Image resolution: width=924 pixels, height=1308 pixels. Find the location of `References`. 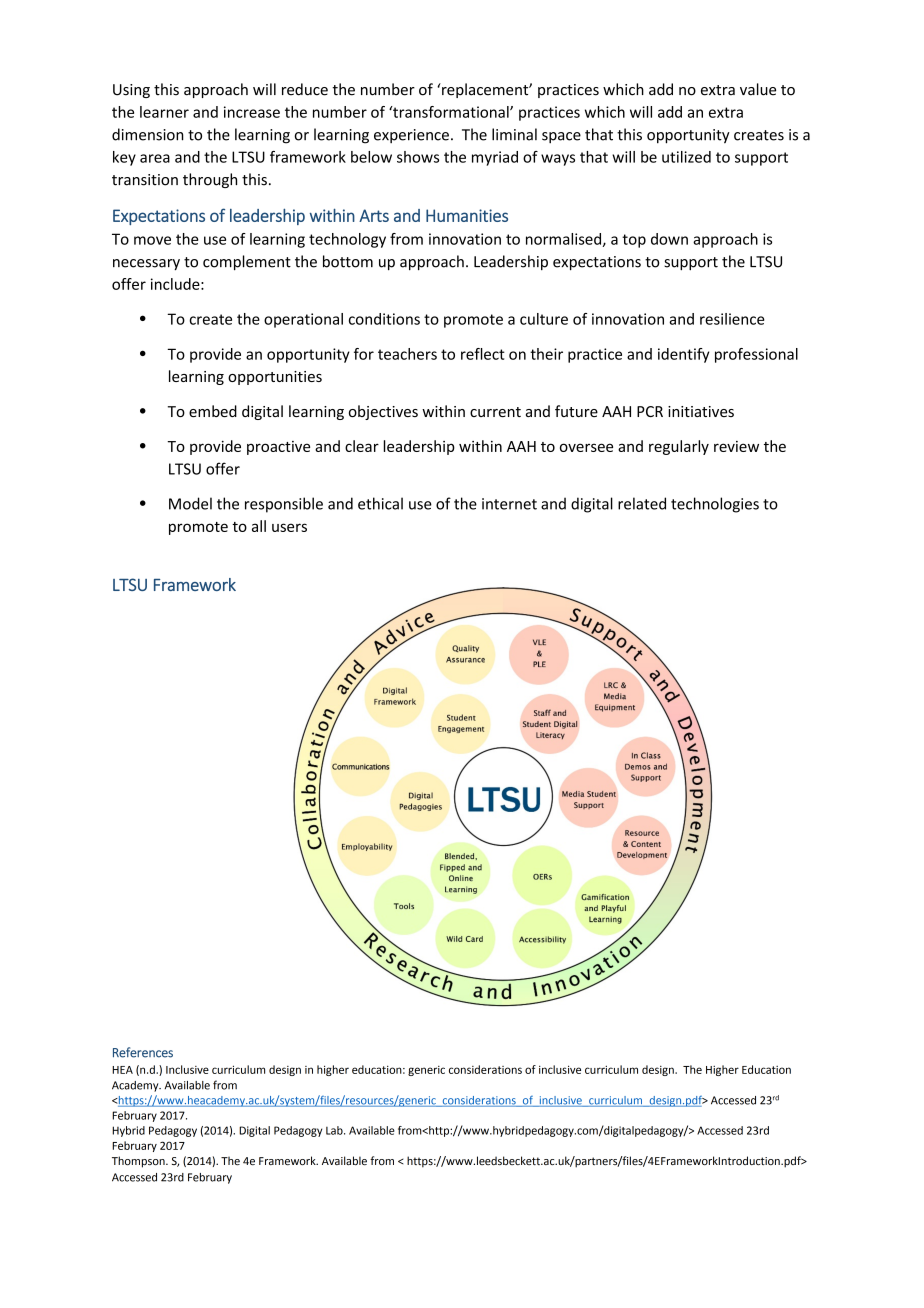

References is located at coordinates (143, 1052).
